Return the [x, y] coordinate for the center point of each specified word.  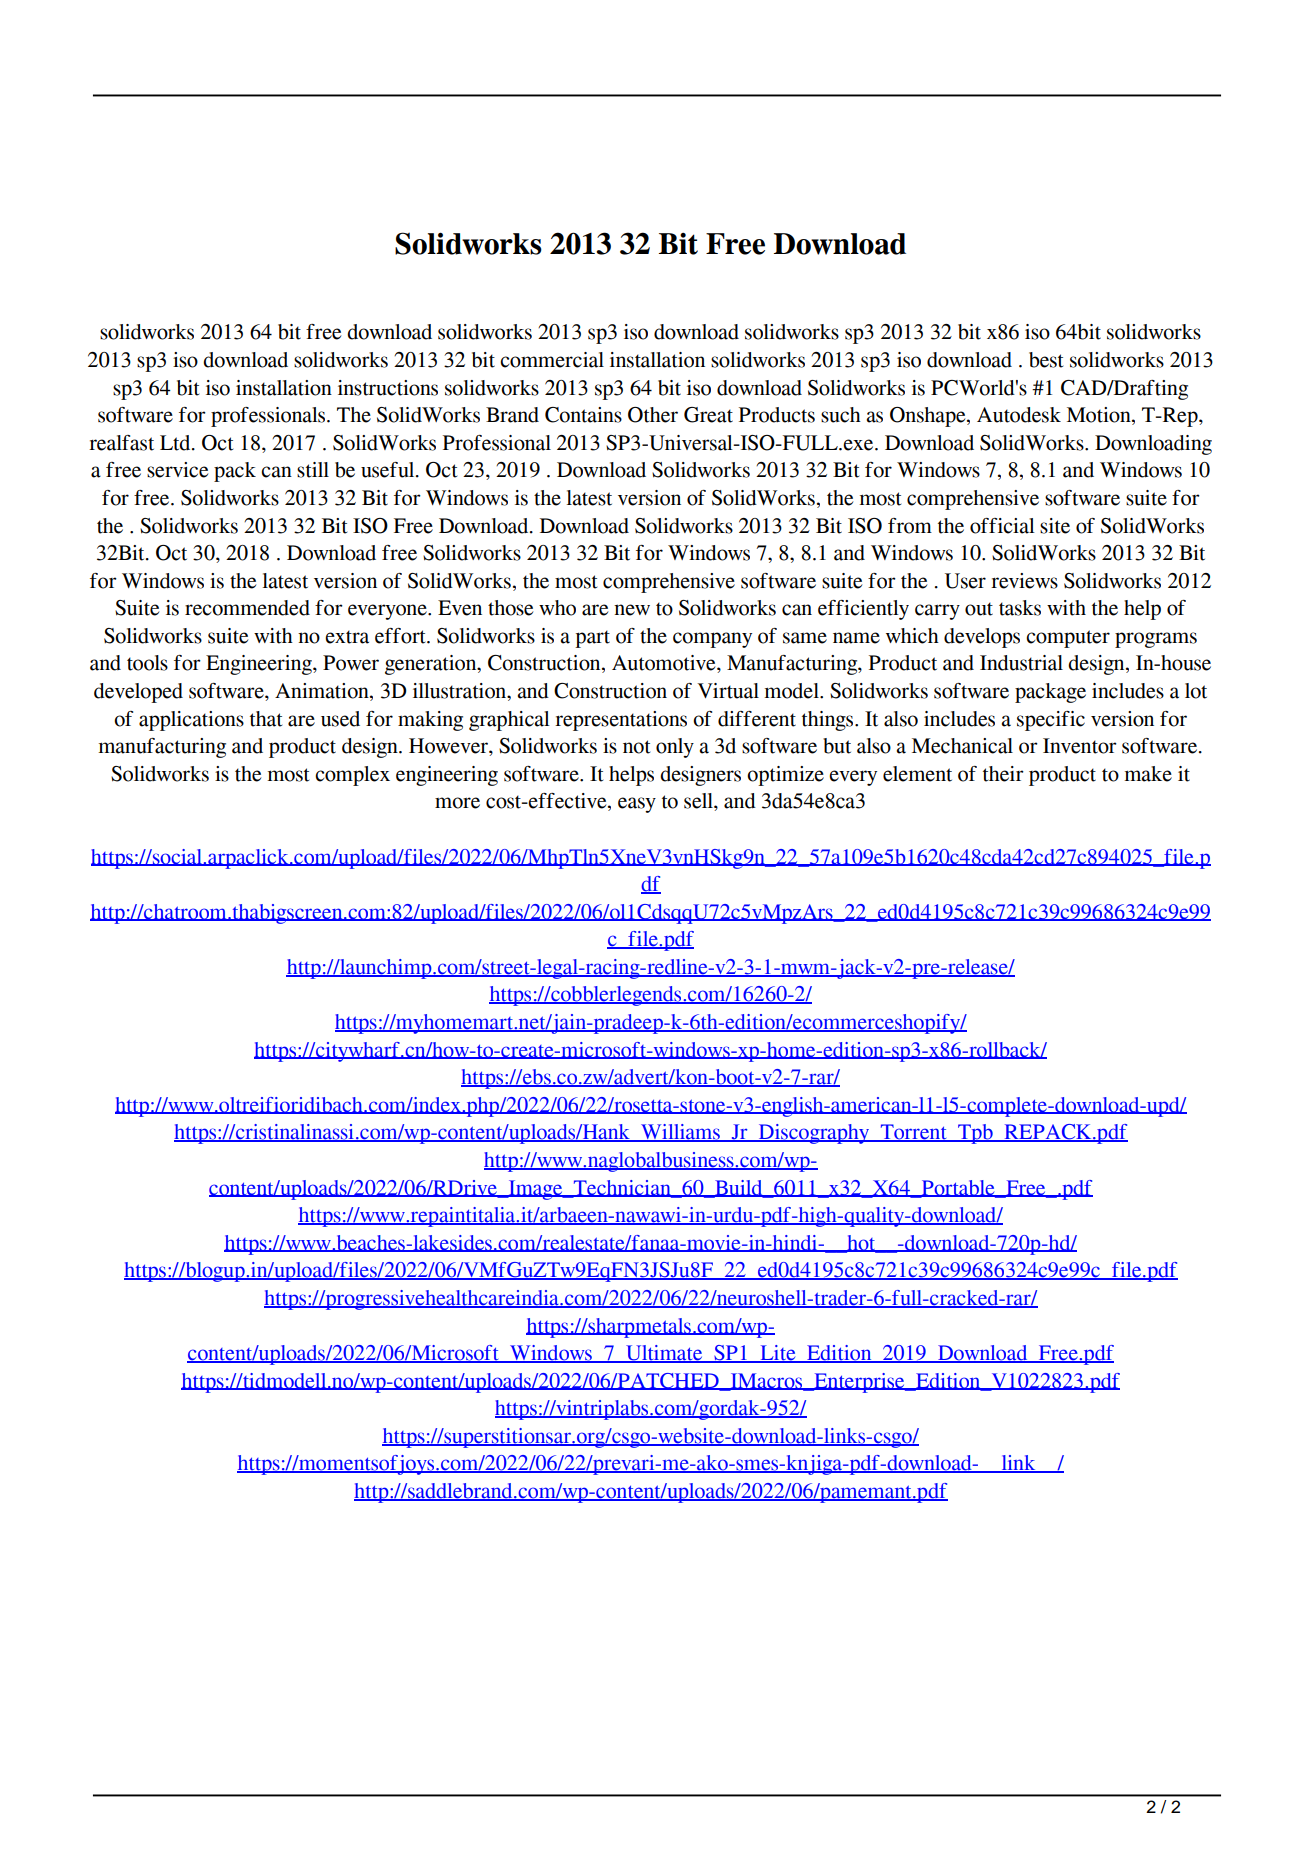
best [1046, 360]
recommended [247, 608]
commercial [552, 360]
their [1003, 774]
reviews [1024, 581]
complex [352, 776]
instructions [388, 388]
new [632, 610]
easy [637, 805]
